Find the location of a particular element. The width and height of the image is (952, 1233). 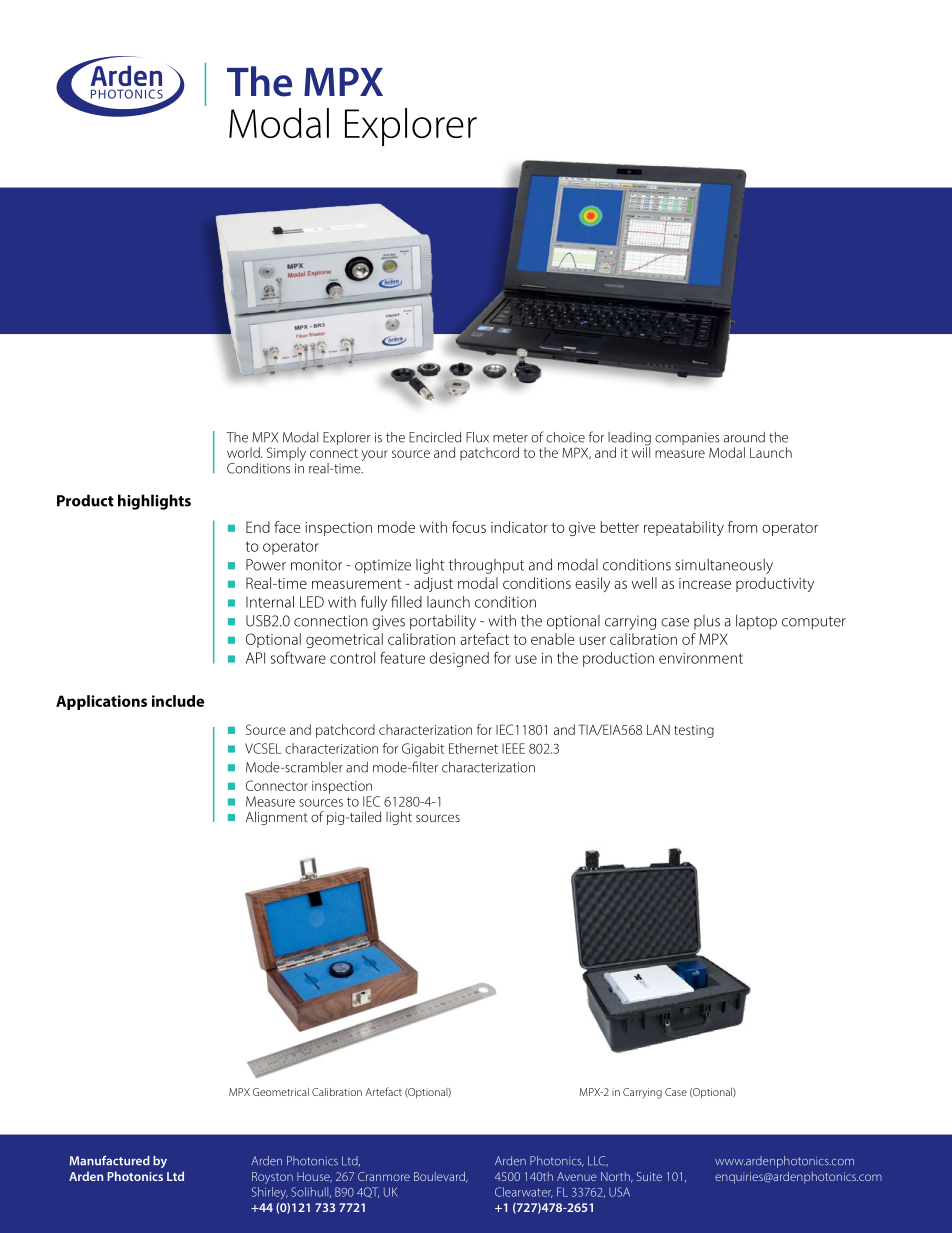

Flux is located at coordinates (477, 437).
